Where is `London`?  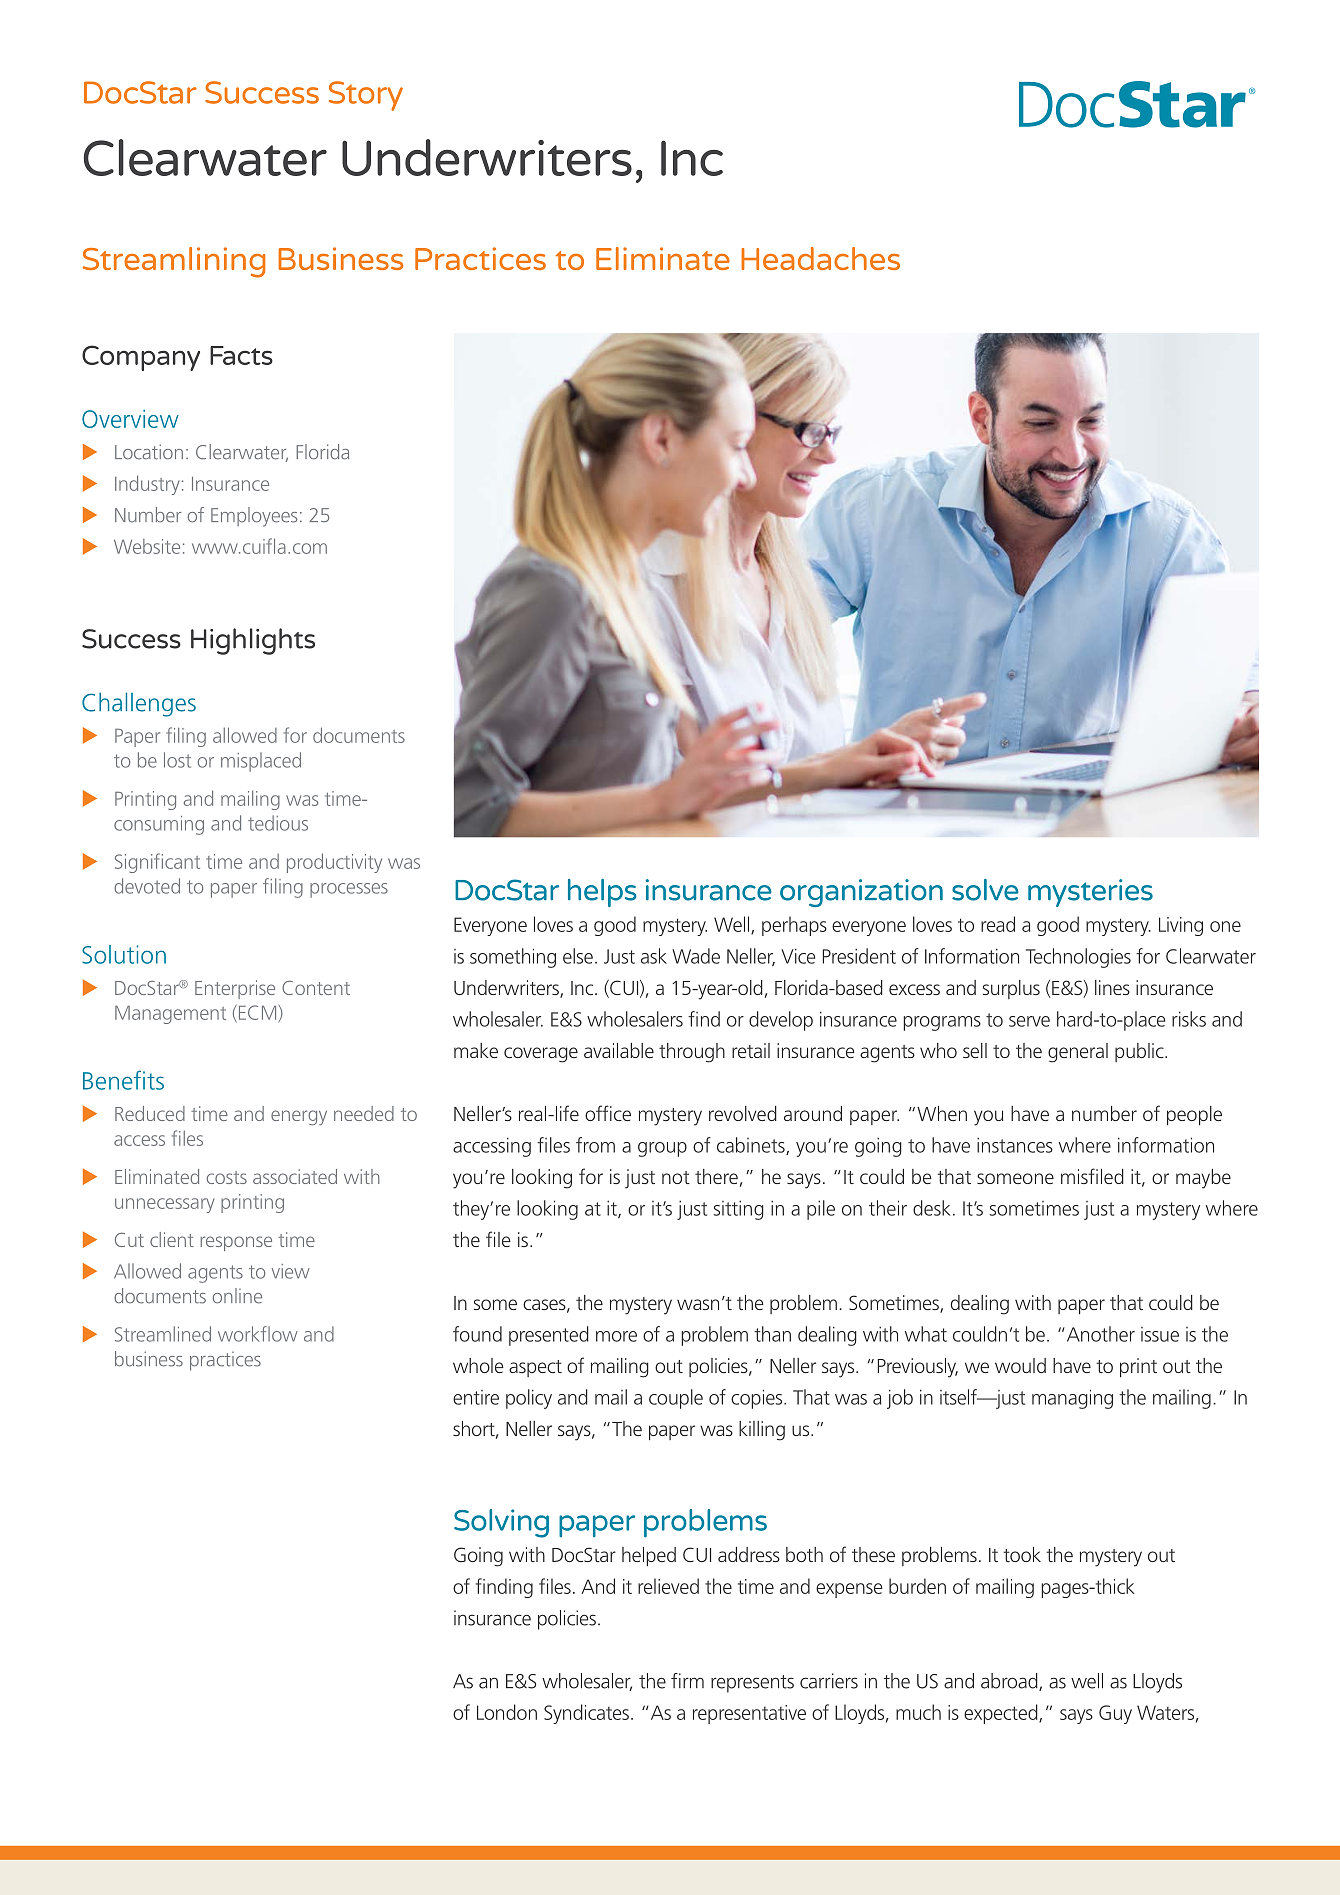 London is located at coordinates (507, 1712).
